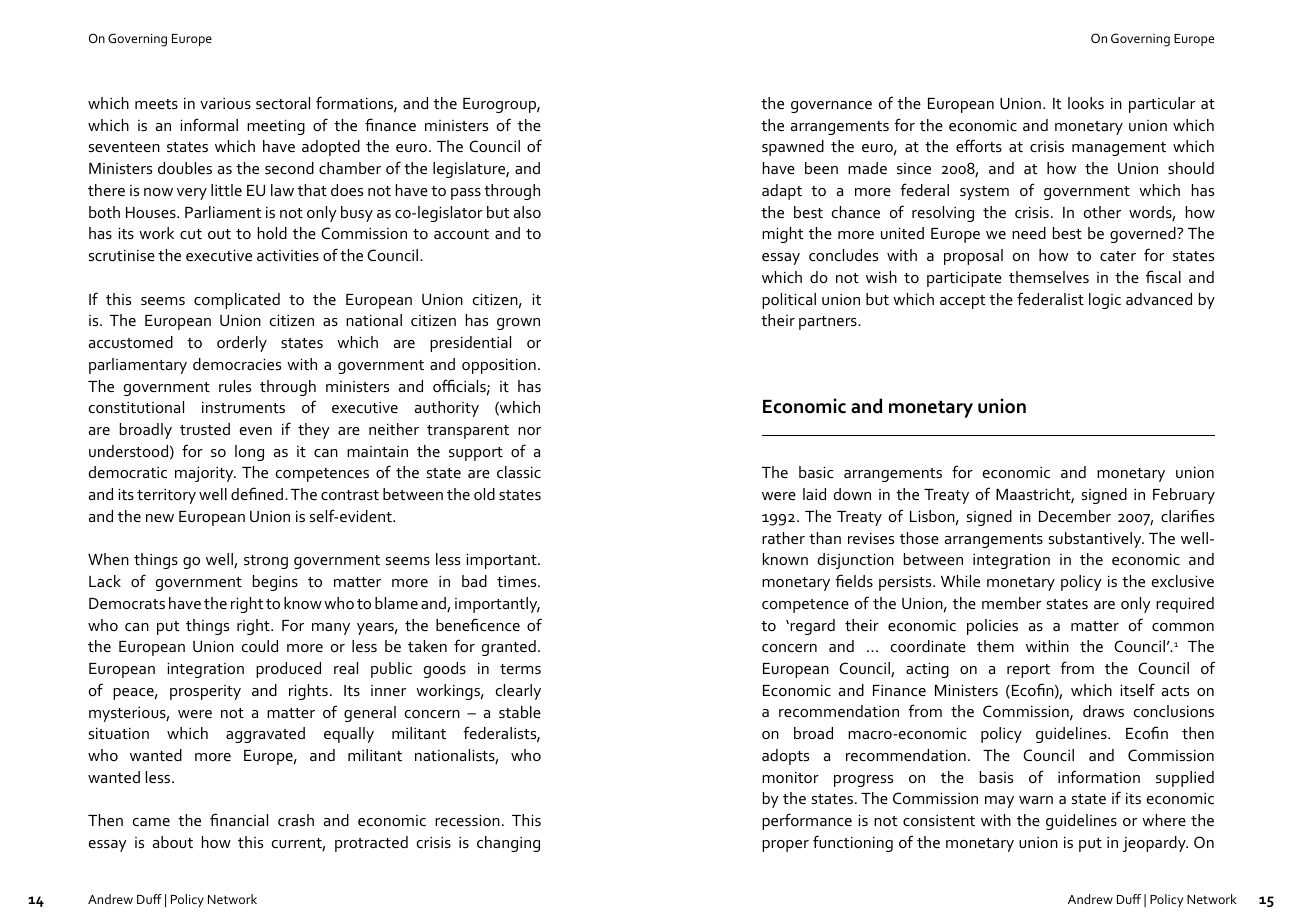 This screenshot has width=1303, height=924. What do you see at coordinates (239, 819) in the screenshot?
I see `financial` at bounding box center [239, 819].
